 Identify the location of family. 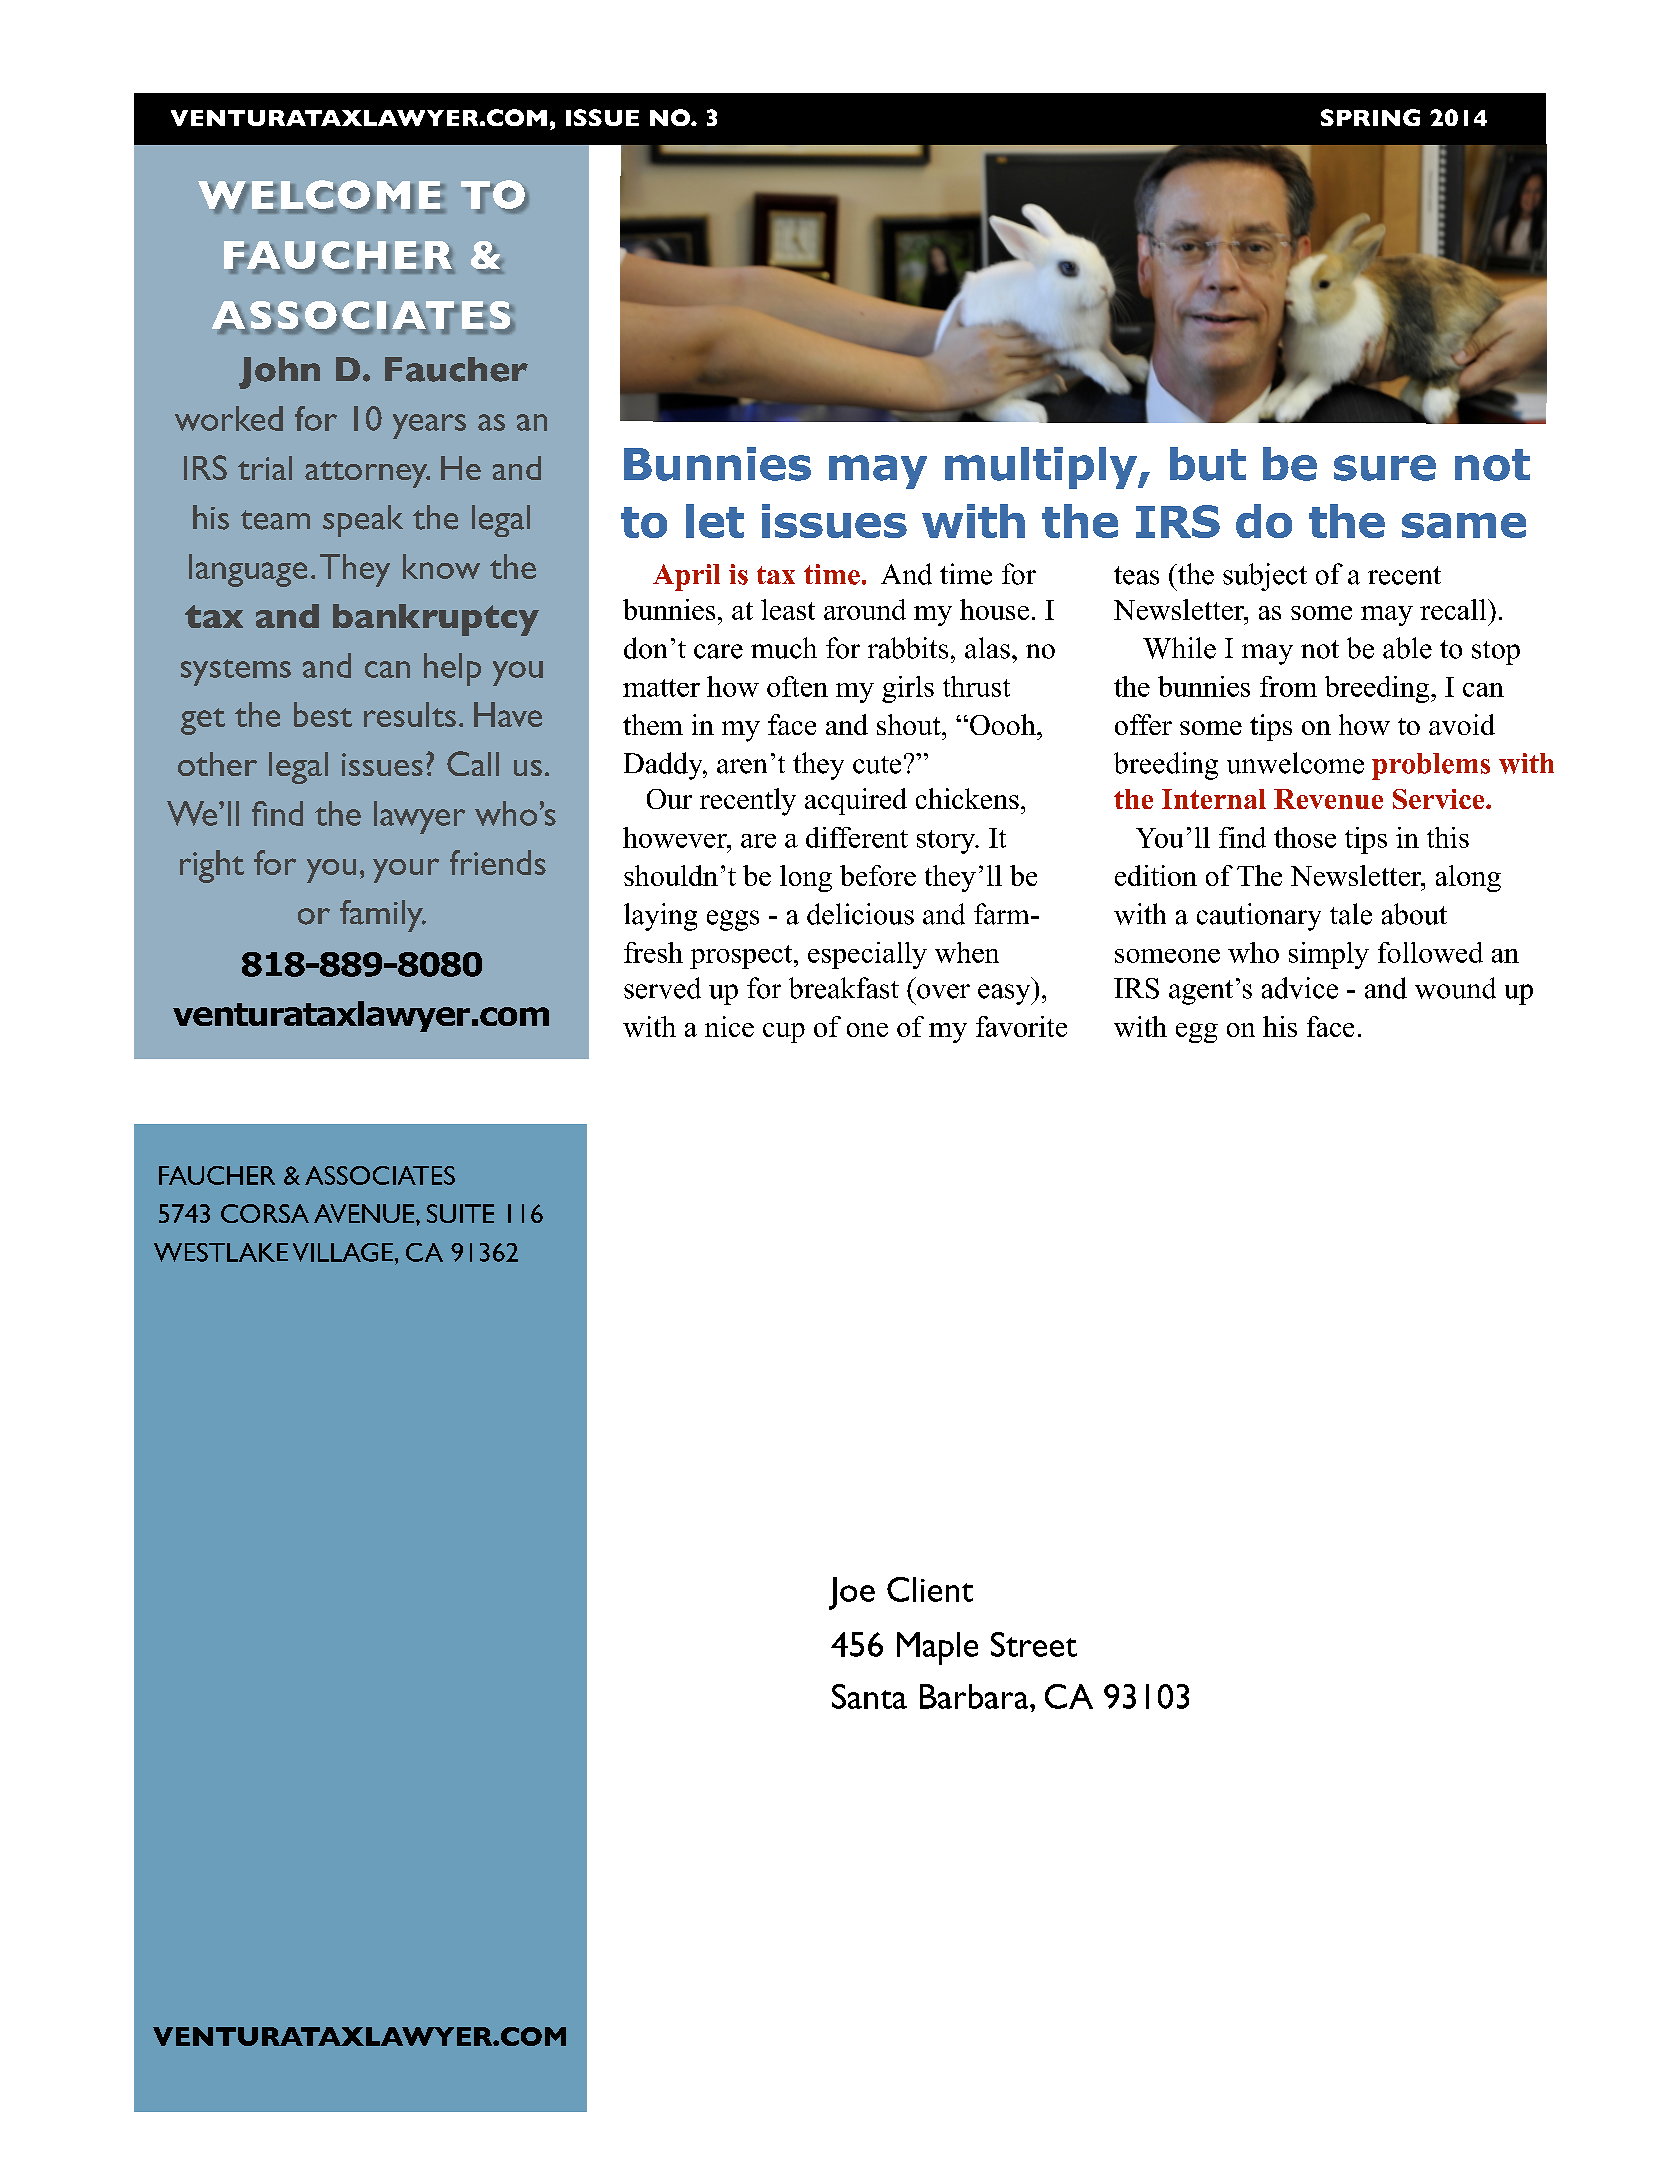
(382, 916).
